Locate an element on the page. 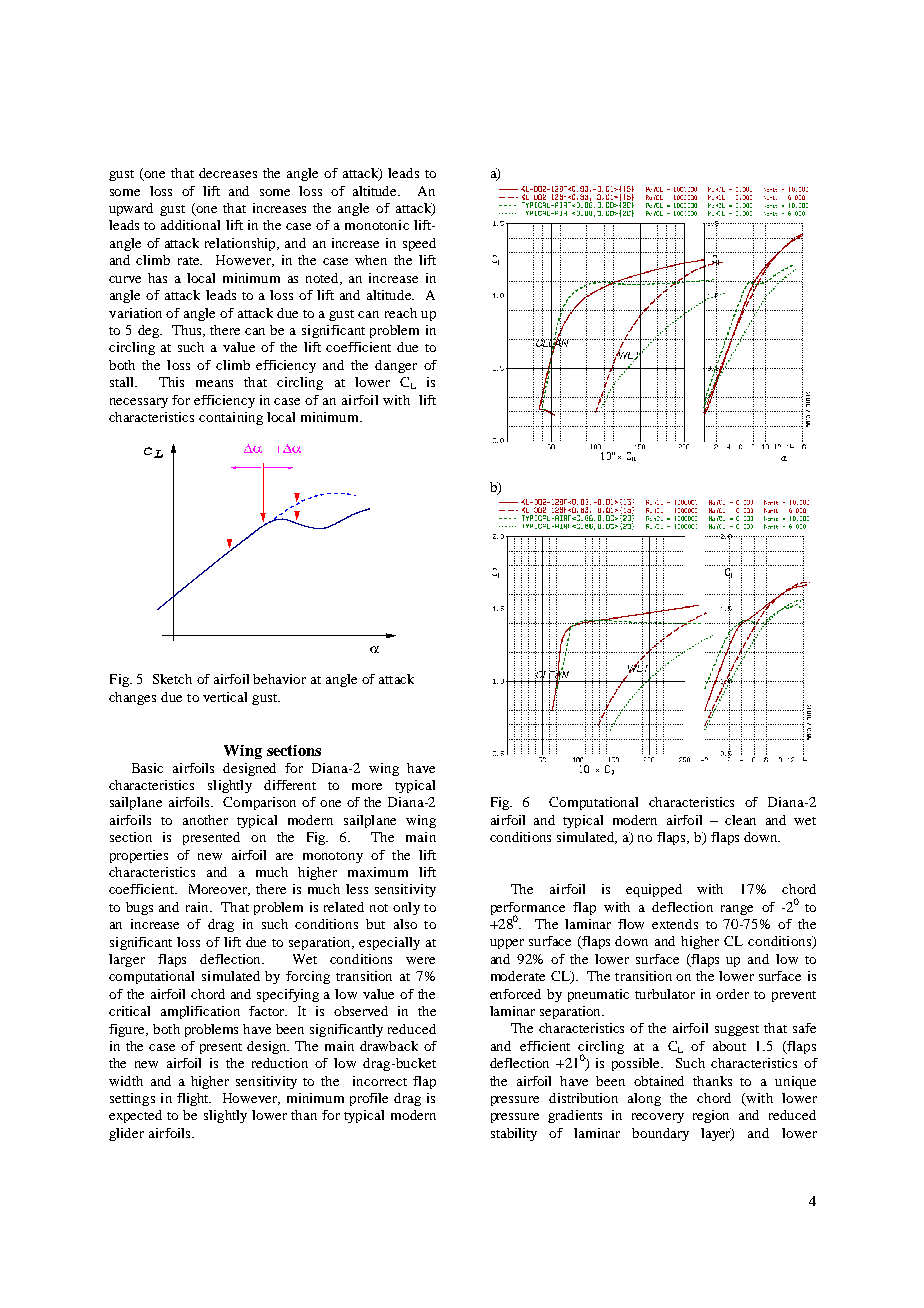 Image resolution: width=924 pixels, height=1308 pixels. stability is located at coordinates (514, 1134).
